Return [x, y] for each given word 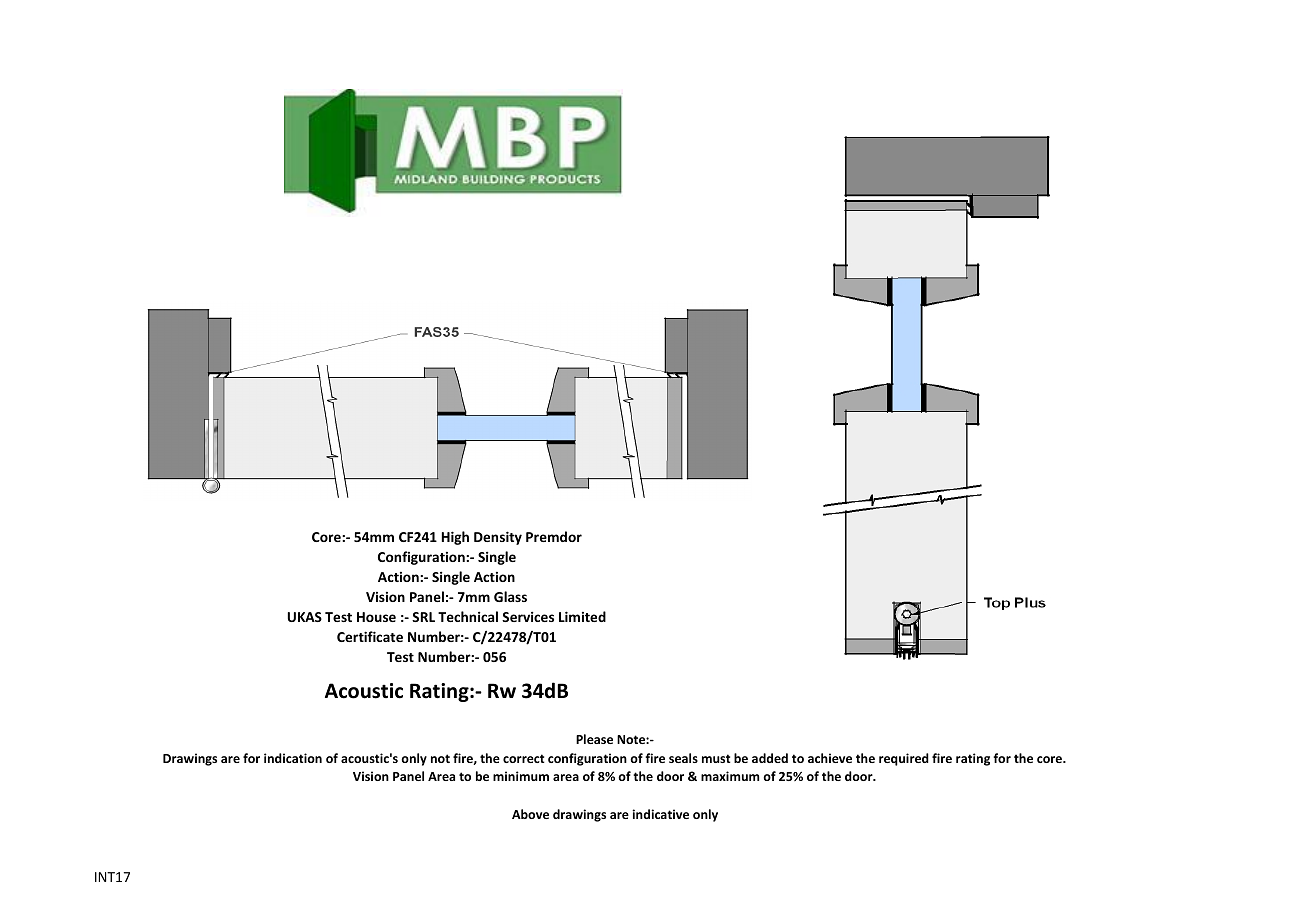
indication [293, 758]
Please [594, 739]
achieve [830, 758]
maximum [730, 776]
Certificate [370, 636]
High [455, 538]
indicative [660, 814]
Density [498, 538]
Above [530, 814]
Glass [510, 596]
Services [528, 616]
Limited [582, 616]
